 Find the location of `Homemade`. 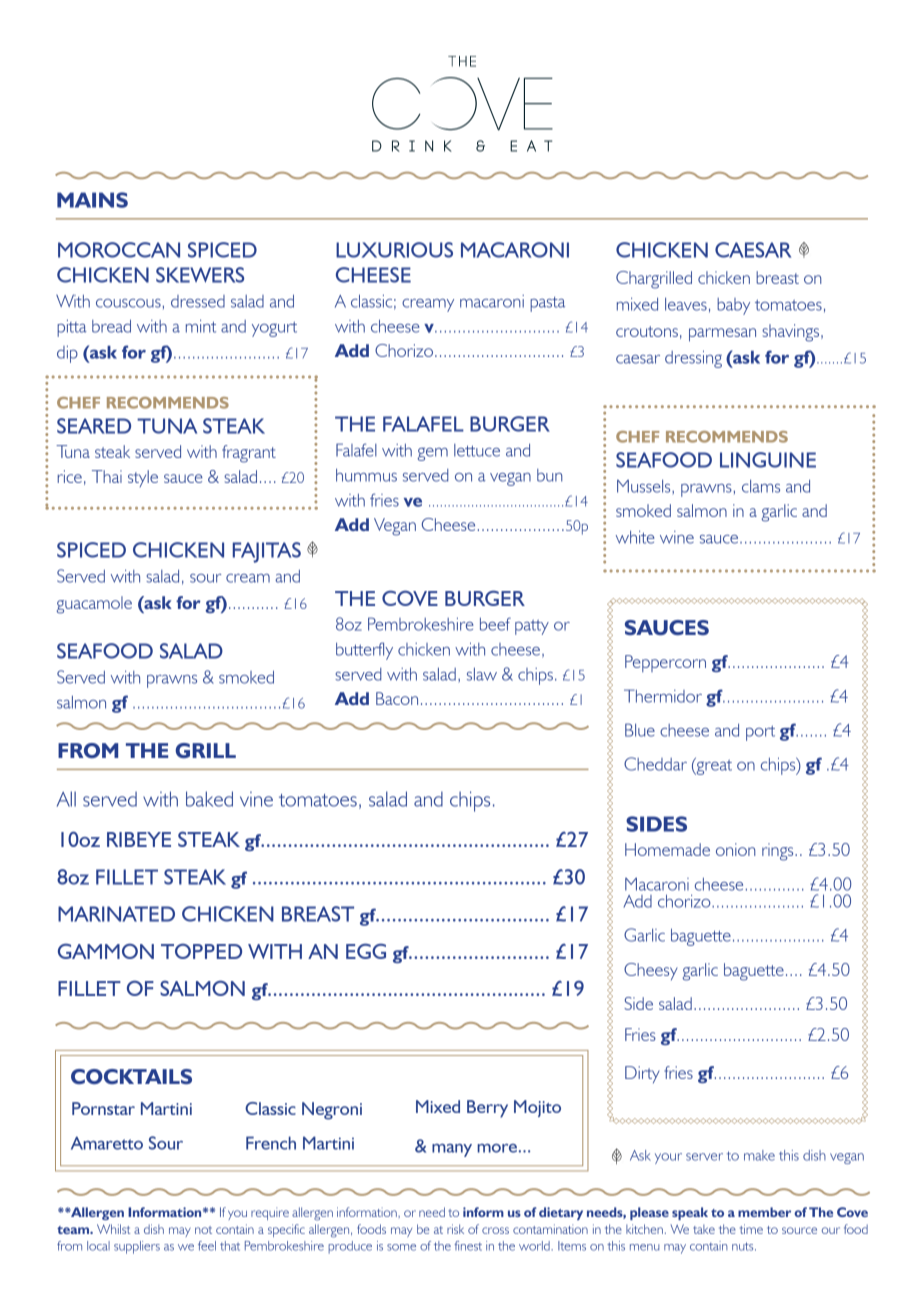

Homemade is located at coordinates (667, 849).
